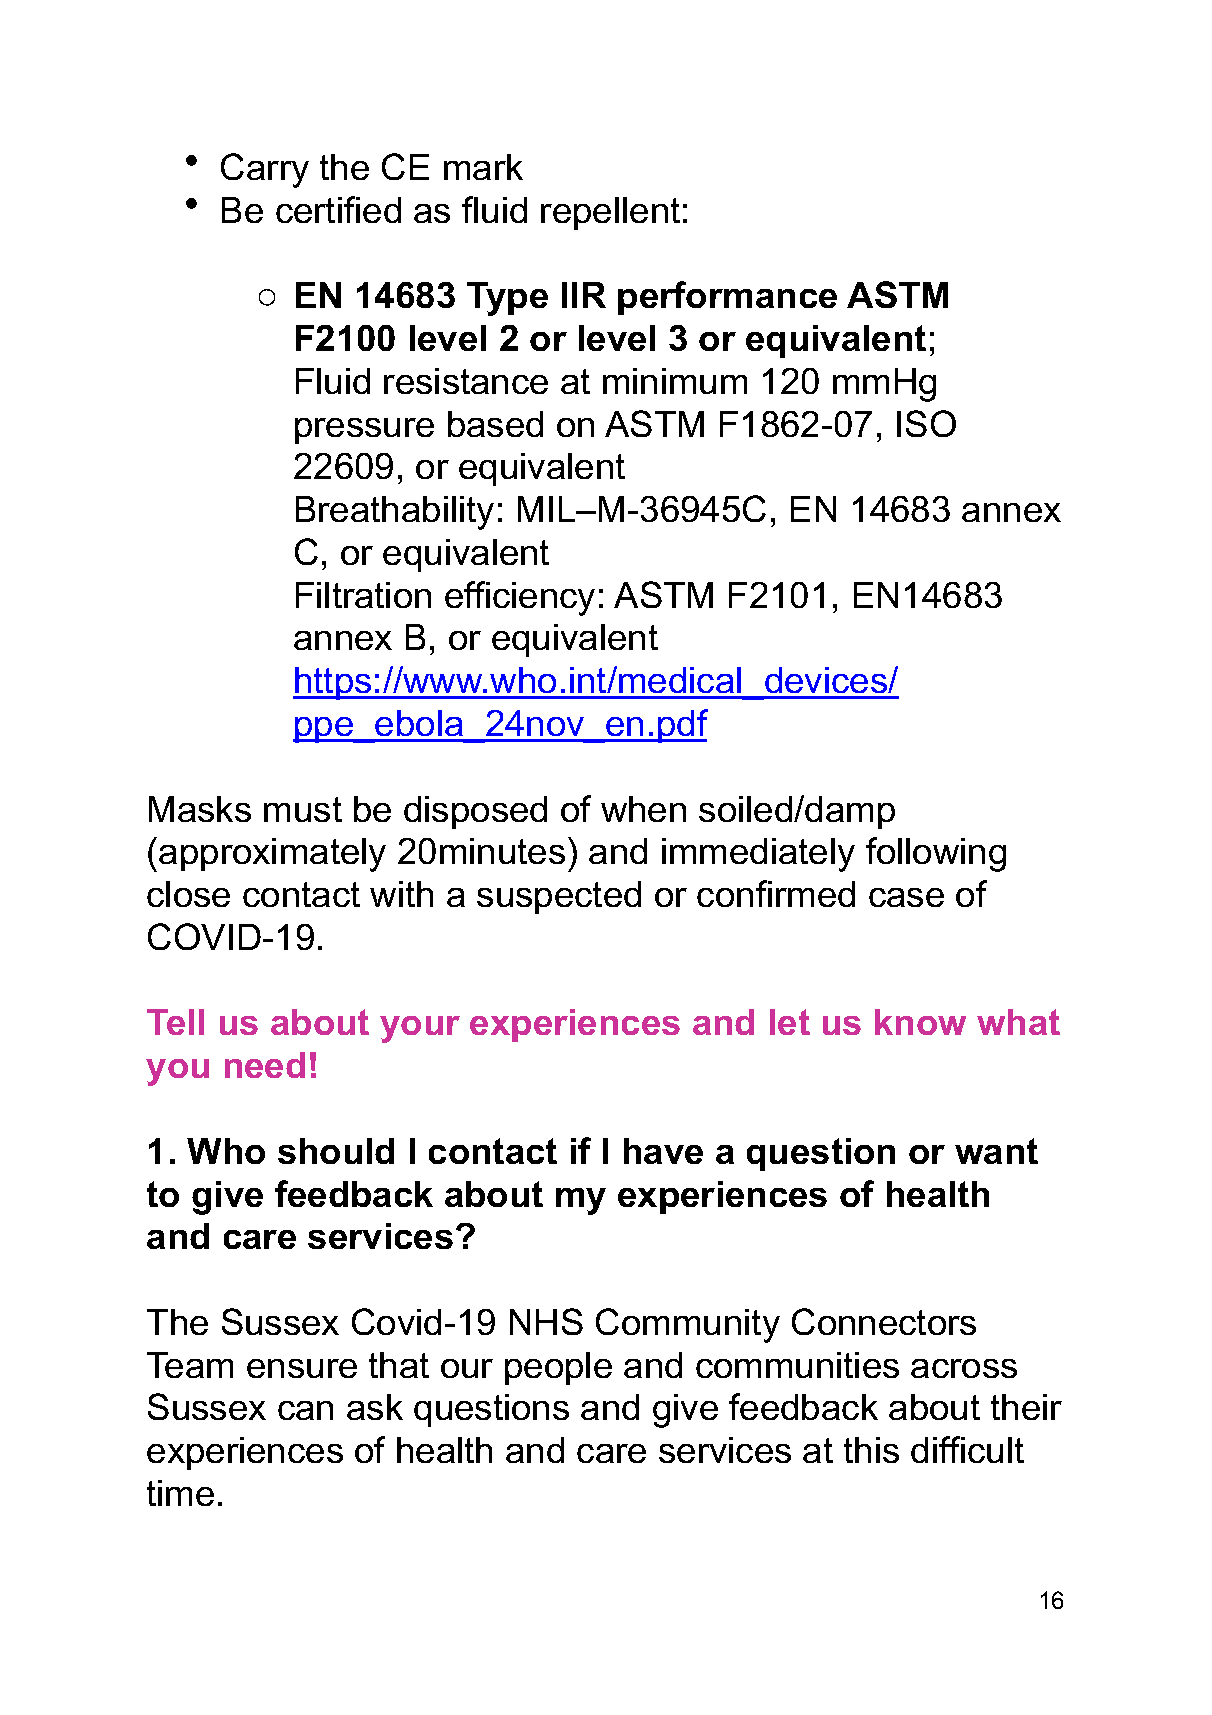 The width and height of the screenshot is (1212, 1715). Describe the element at coordinates (610, 213) in the screenshot. I see `repellent` at that location.
